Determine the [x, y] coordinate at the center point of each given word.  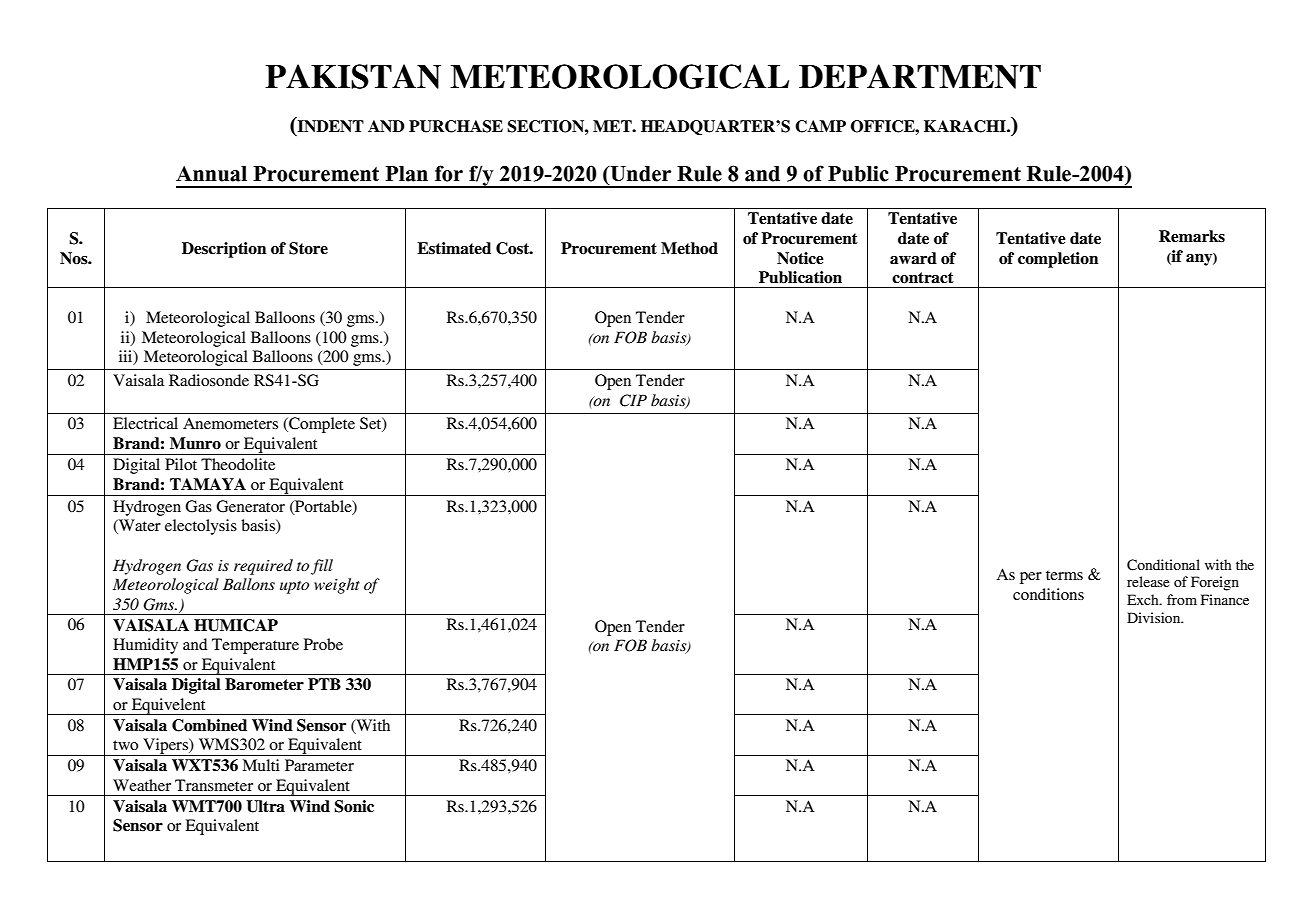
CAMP [820, 126]
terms [1064, 575]
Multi [261, 765]
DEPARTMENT [920, 76]
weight [337, 586]
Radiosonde [209, 380]
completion [1058, 260]
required [263, 567]
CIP [633, 400]
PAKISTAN [353, 76]
